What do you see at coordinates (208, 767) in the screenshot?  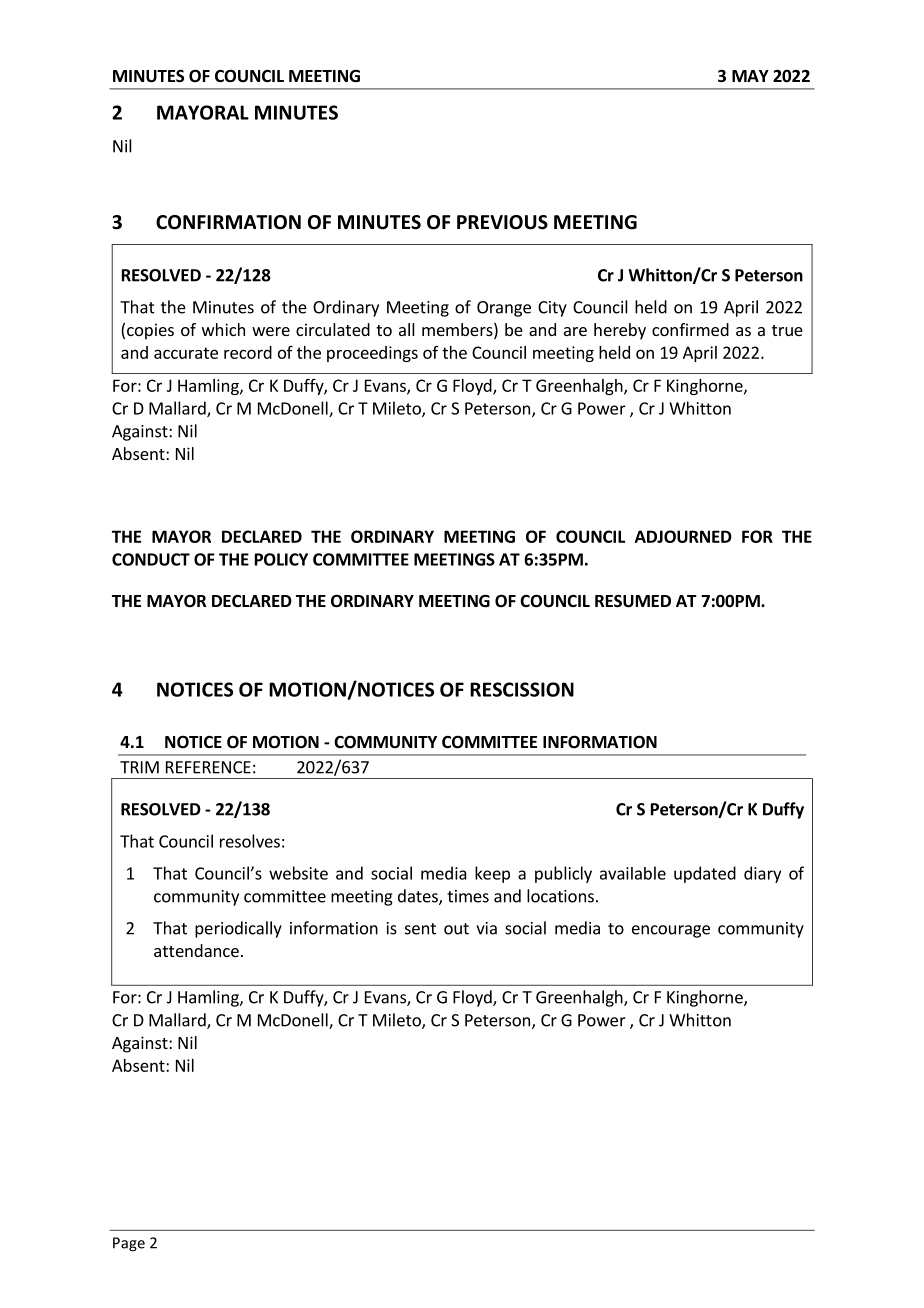 I see `REFERENCE` at bounding box center [208, 767].
